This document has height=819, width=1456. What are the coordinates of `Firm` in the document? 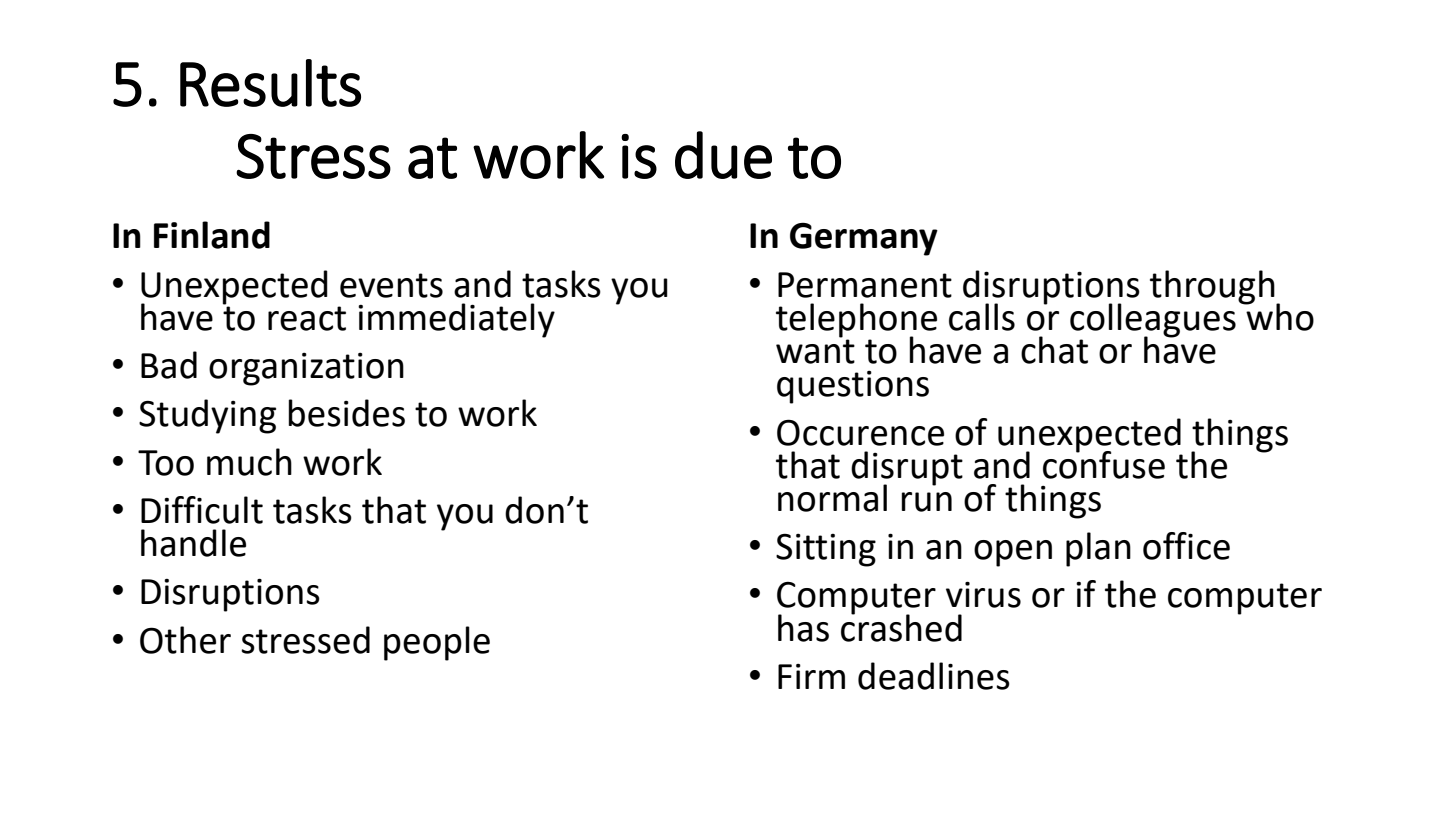 It's located at (811, 676).
